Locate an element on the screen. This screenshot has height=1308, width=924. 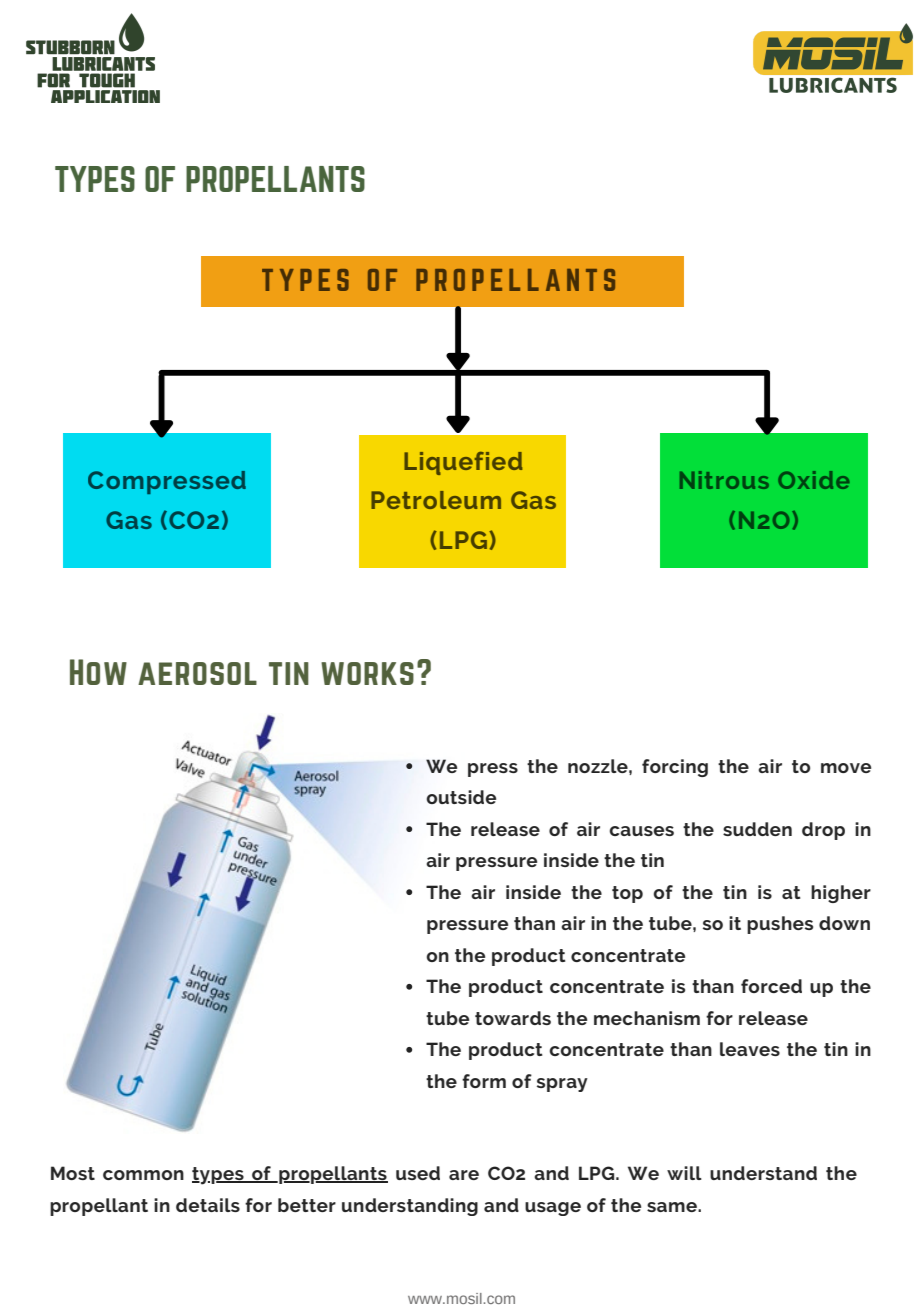
common is located at coordinates (143, 1175).
